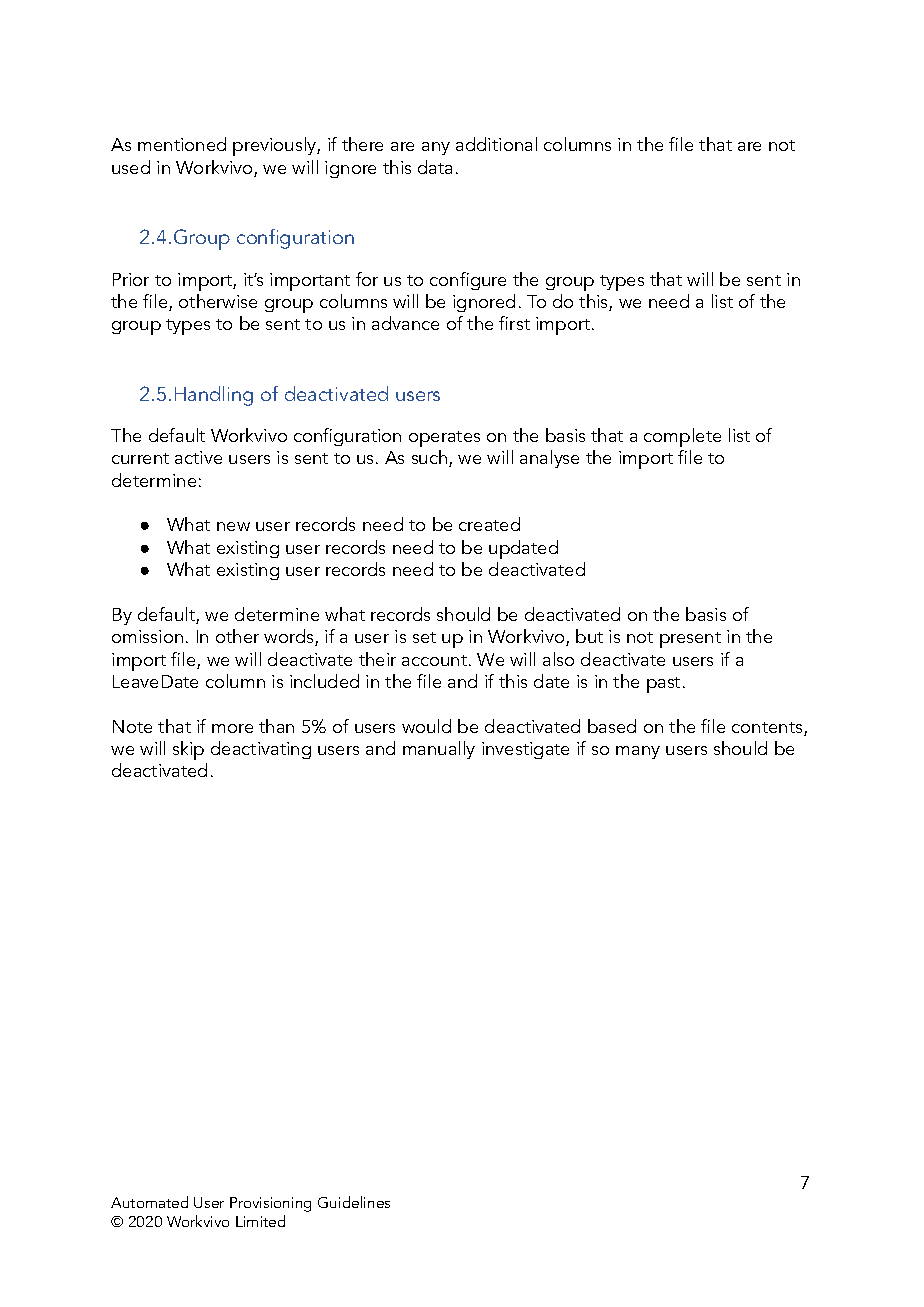  I want to click on data, so click(435, 167).
